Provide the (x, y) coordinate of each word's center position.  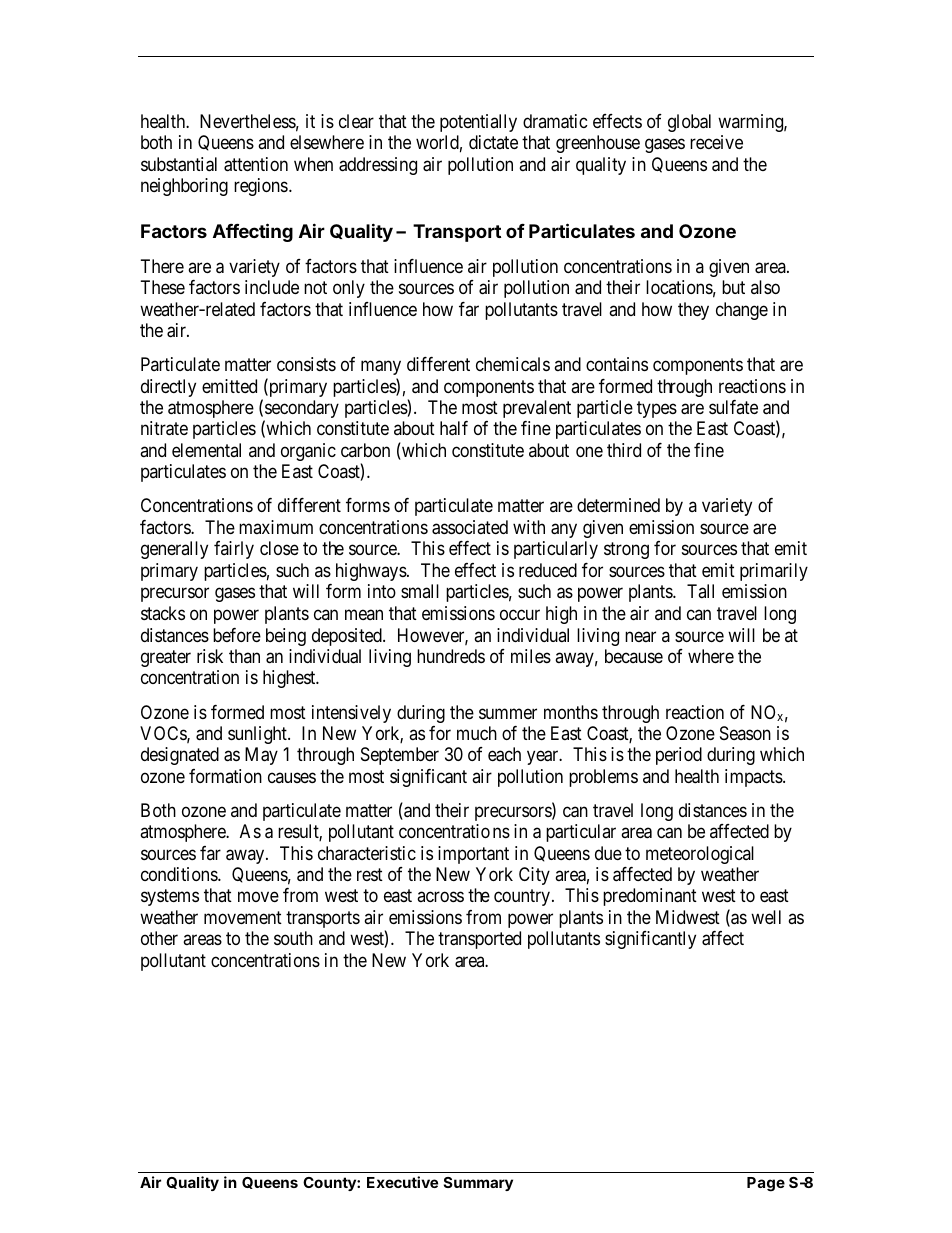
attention (256, 164)
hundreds (451, 656)
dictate (493, 142)
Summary (478, 1184)
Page (766, 1184)
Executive (402, 1182)
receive (716, 142)
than (244, 656)
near (640, 636)
